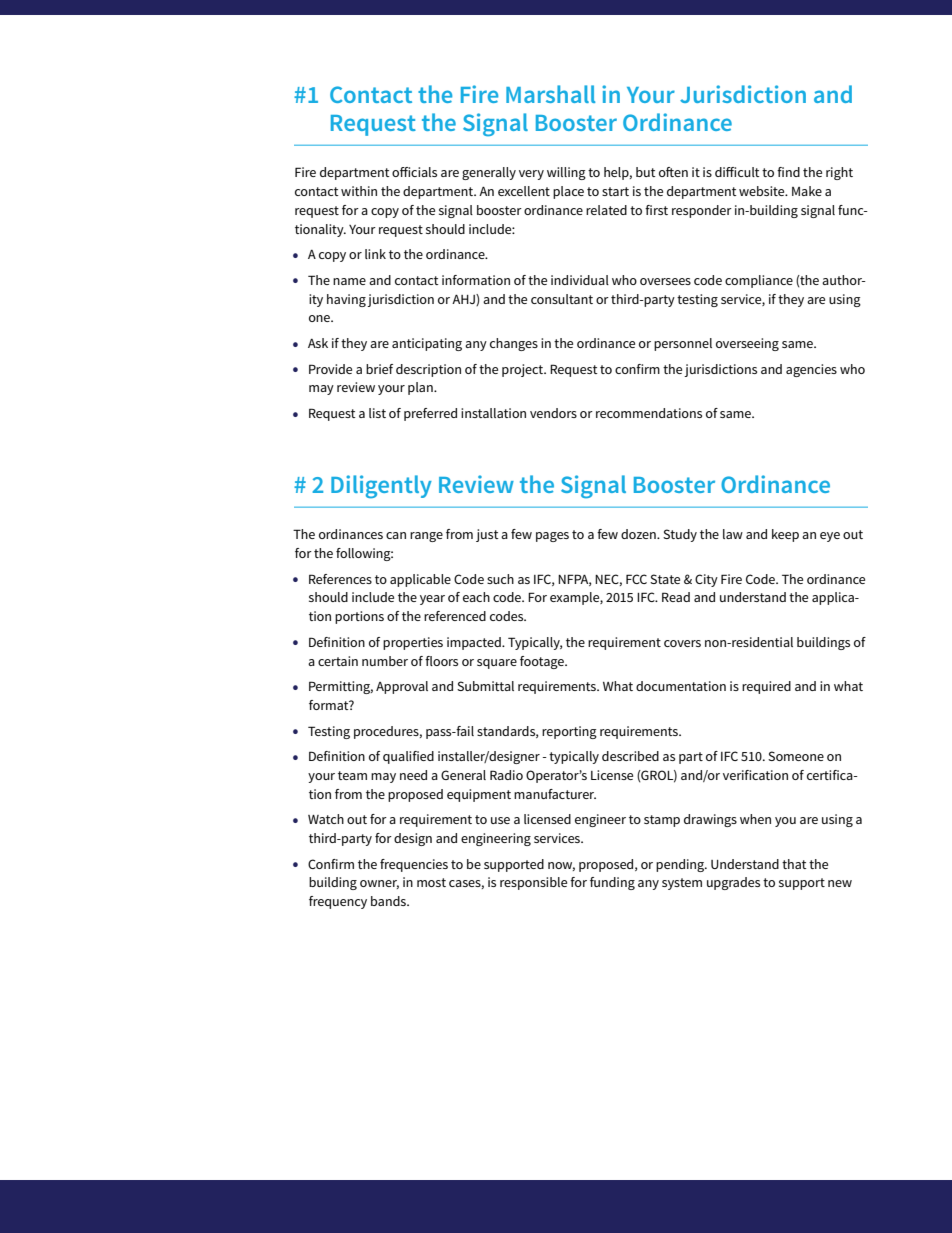  What do you see at coordinates (402, 687) in the image?
I see `Approval` at bounding box center [402, 687].
